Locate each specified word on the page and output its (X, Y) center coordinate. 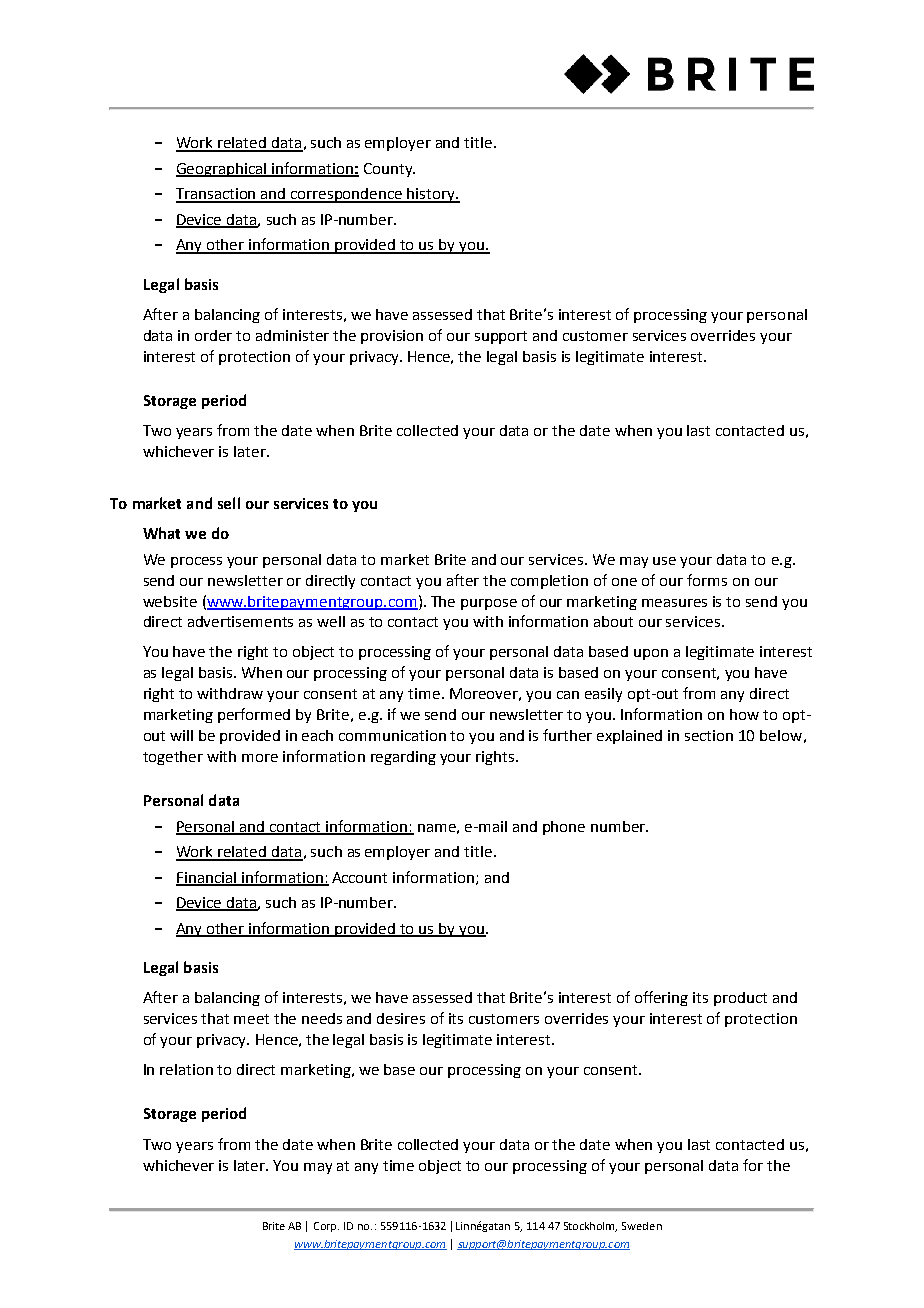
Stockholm (590, 1227)
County (389, 170)
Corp (326, 1227)
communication (392, 735)
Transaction (217, 195)
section (709, 735)
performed (254, 715)
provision (392, 337)
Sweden (642, 1226)
